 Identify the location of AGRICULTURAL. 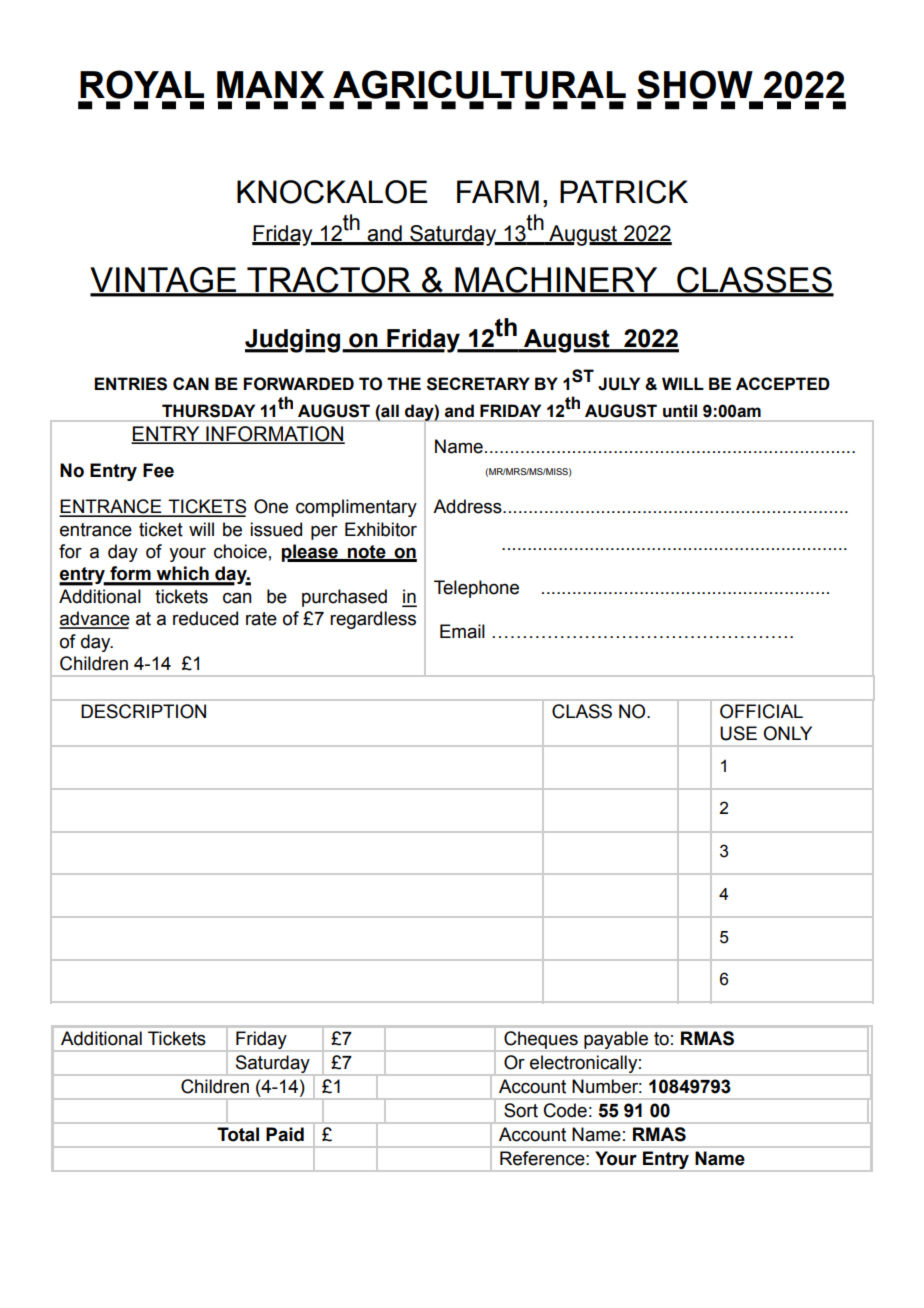
(479, 84).
